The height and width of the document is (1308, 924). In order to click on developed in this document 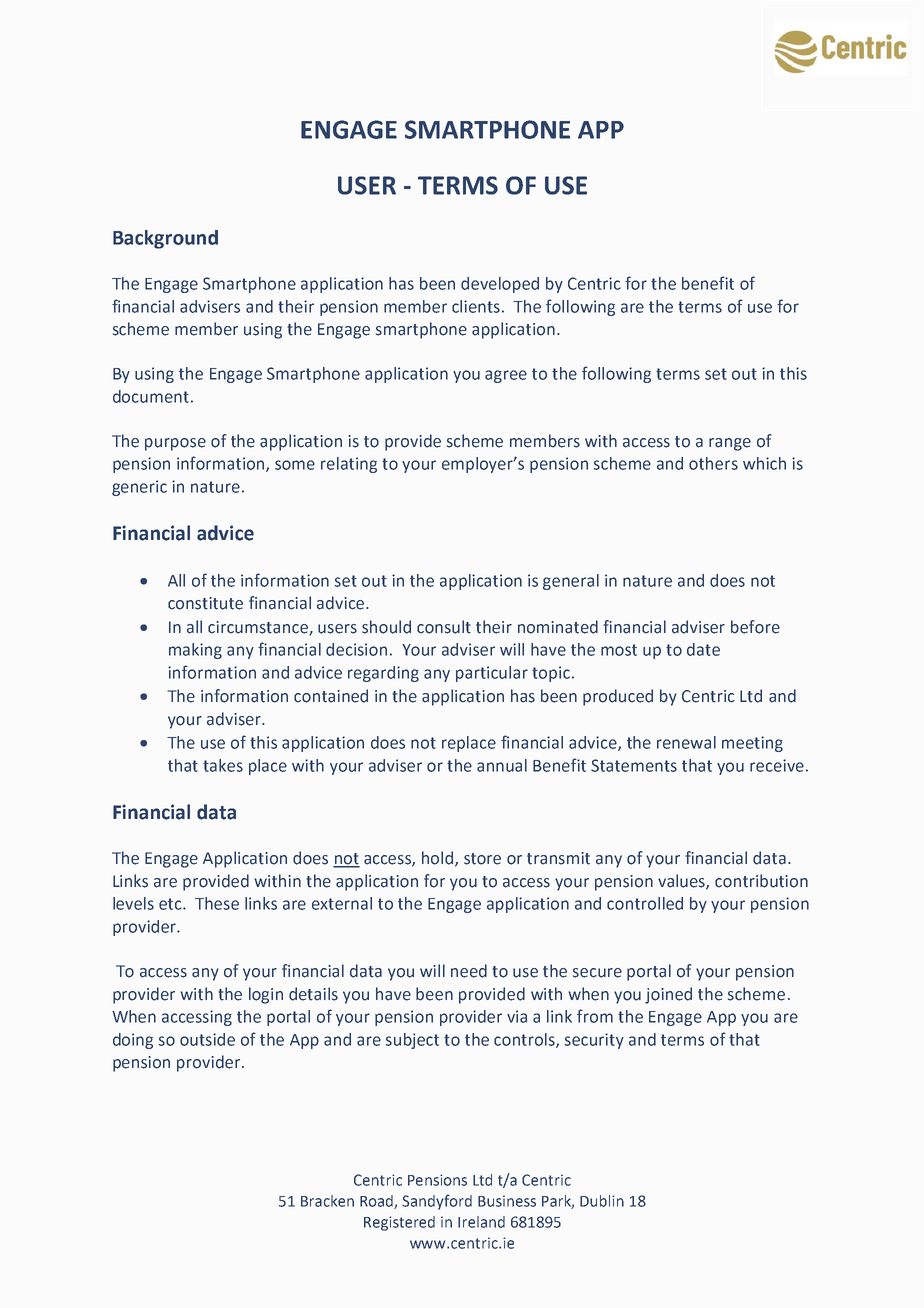, I will do `click(500, 285)`.
